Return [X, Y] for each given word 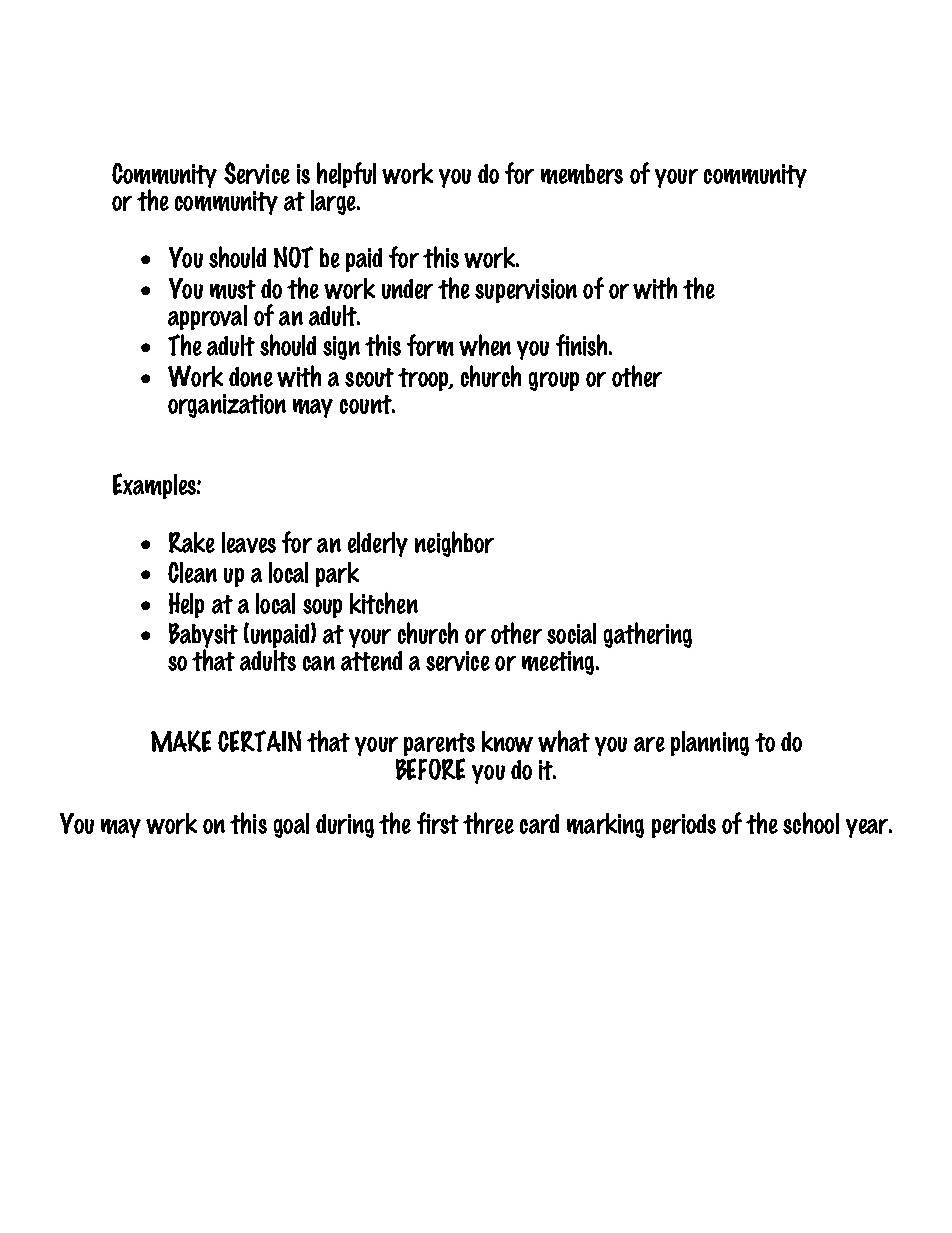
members [582, 174]
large [334, 201]
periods [684, 826]
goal [291, 825]
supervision [526, 291]
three [488, 823]
